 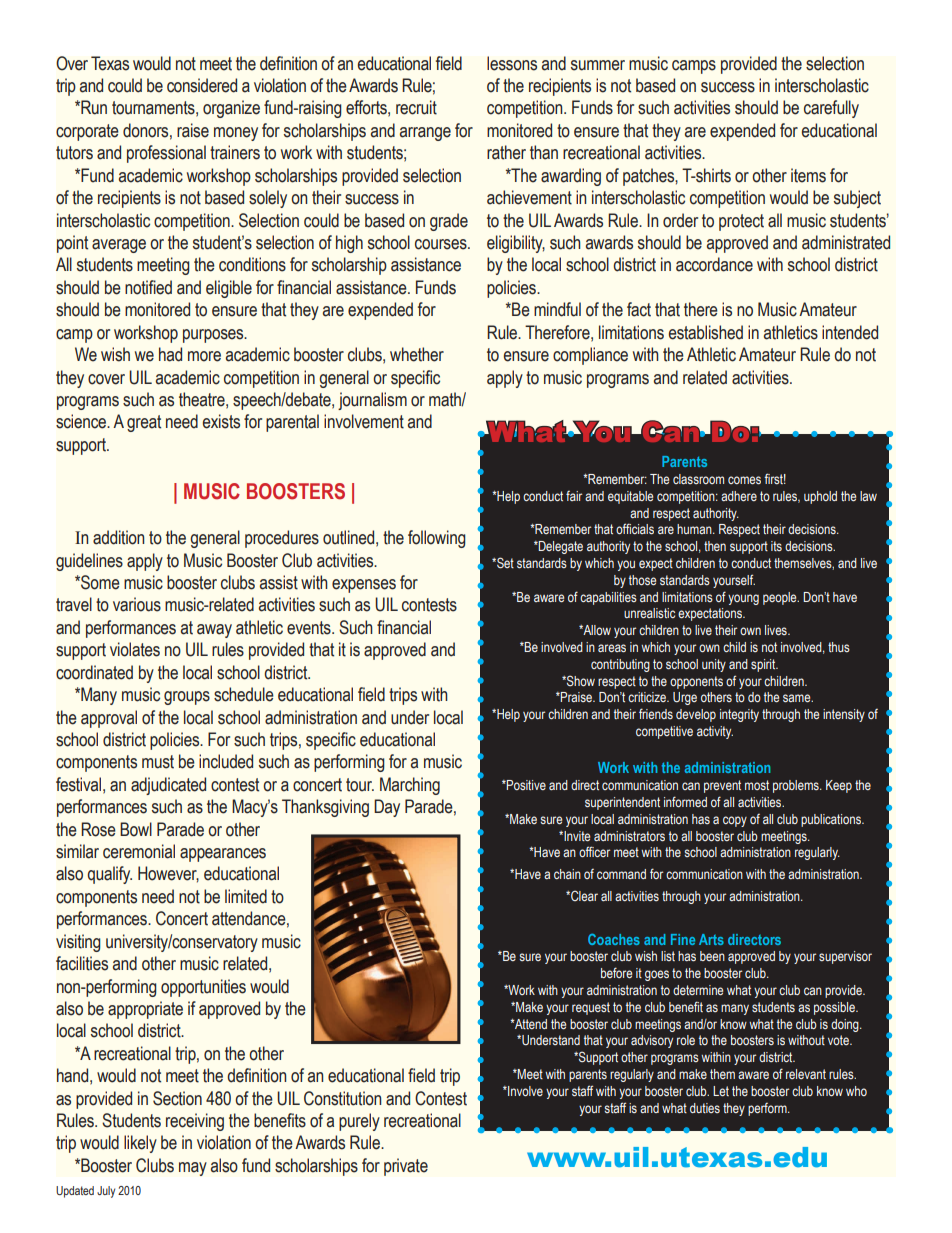 What do you see at coordinates (416, 107) in the screenshot?
I see `recruit` at bounding box center [416, 107].
